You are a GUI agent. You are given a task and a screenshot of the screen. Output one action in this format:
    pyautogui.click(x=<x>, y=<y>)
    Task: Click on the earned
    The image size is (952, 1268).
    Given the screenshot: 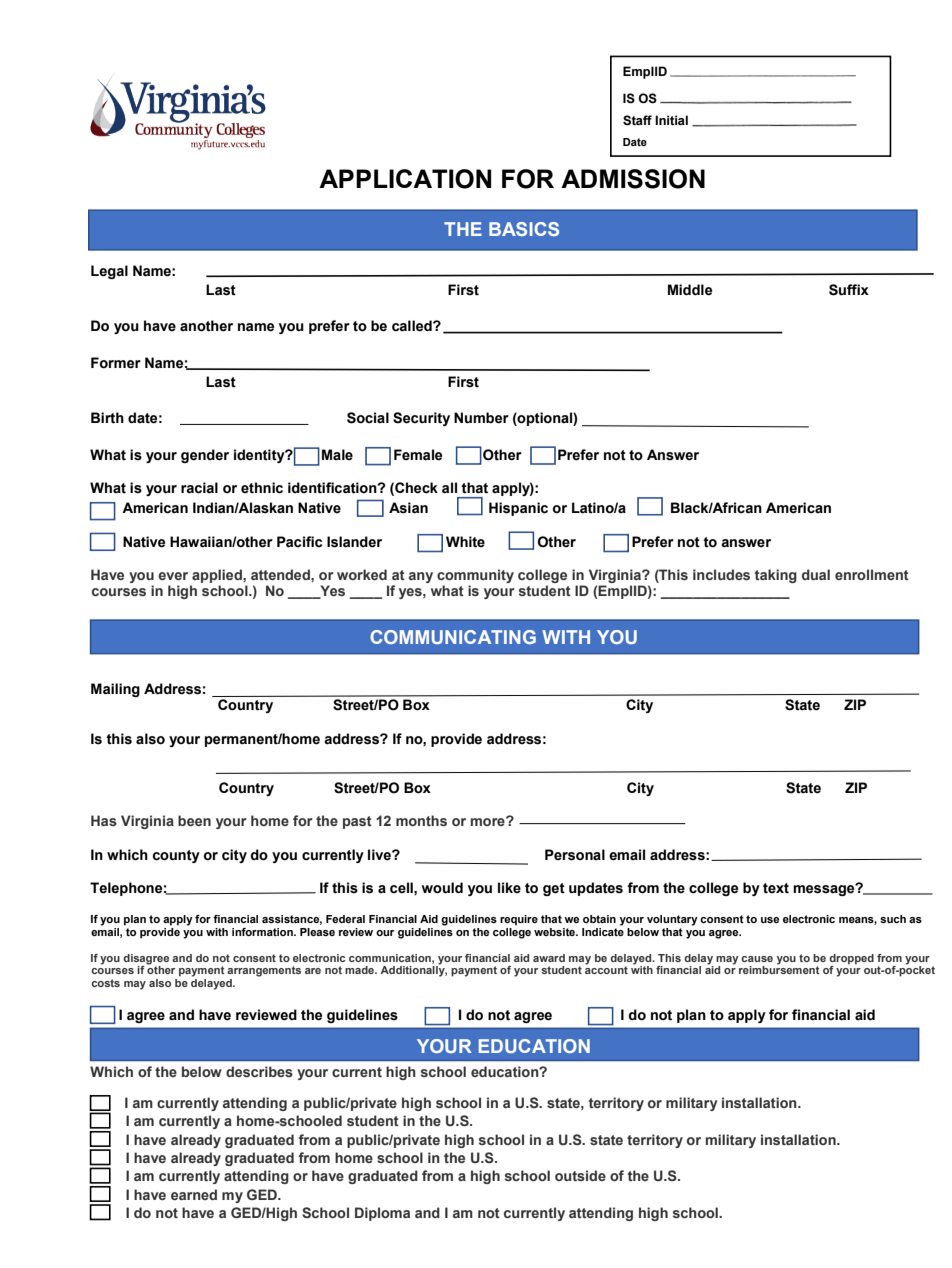 What is the action you would take?
    pyautogui.click(x=194, y=1194)
